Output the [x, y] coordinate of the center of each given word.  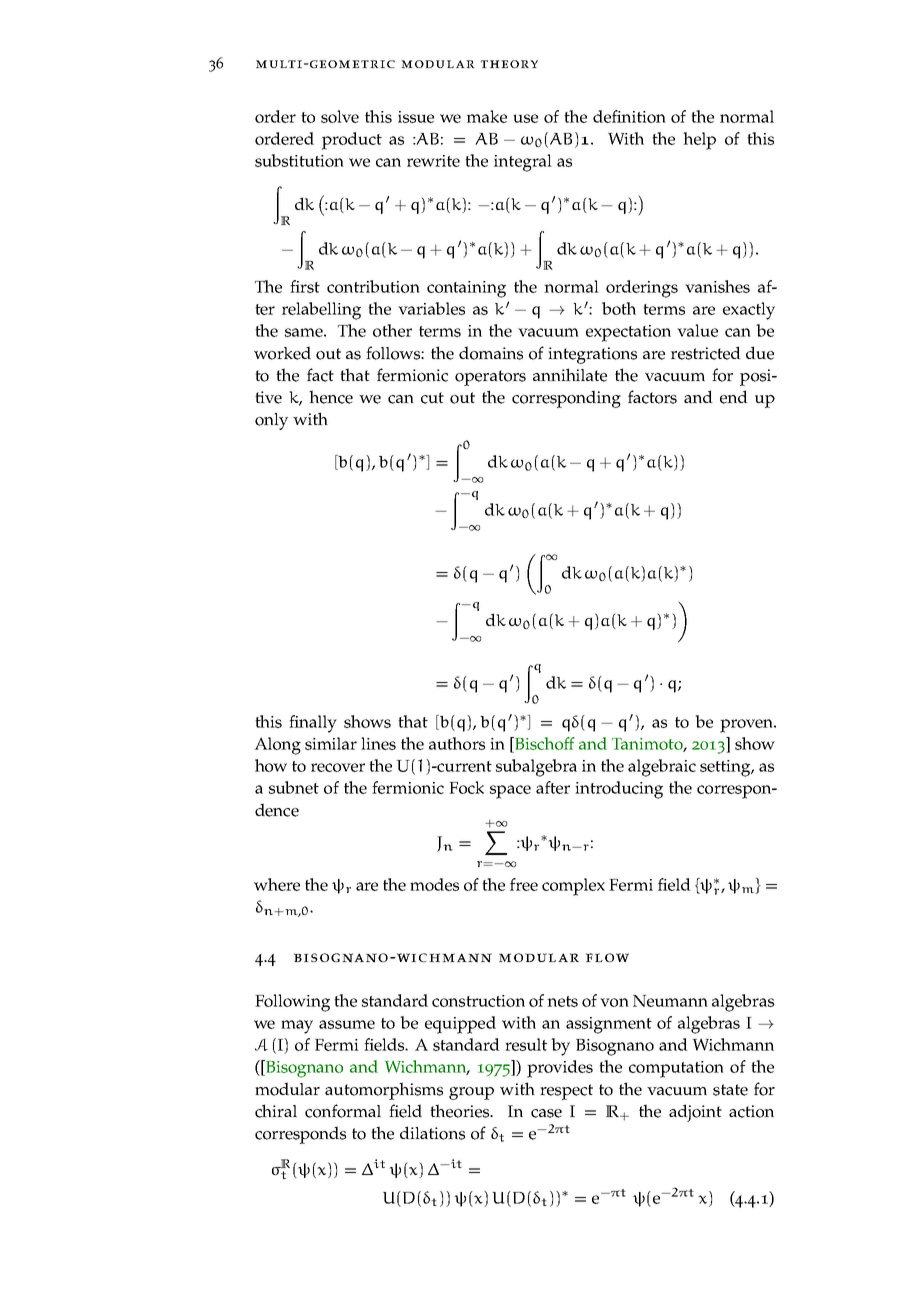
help [699, 141]
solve [340, 116]
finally [313, 724]
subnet [294, 787]
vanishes [717, 286]
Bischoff [544, 743]
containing [466, 289]
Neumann [670, 1001]
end [734, 397]
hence [331, 397]
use [525, 118]
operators [490, 378]
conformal [343, 1111]
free [524, 884]
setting [726, 768]
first [305, 286]
